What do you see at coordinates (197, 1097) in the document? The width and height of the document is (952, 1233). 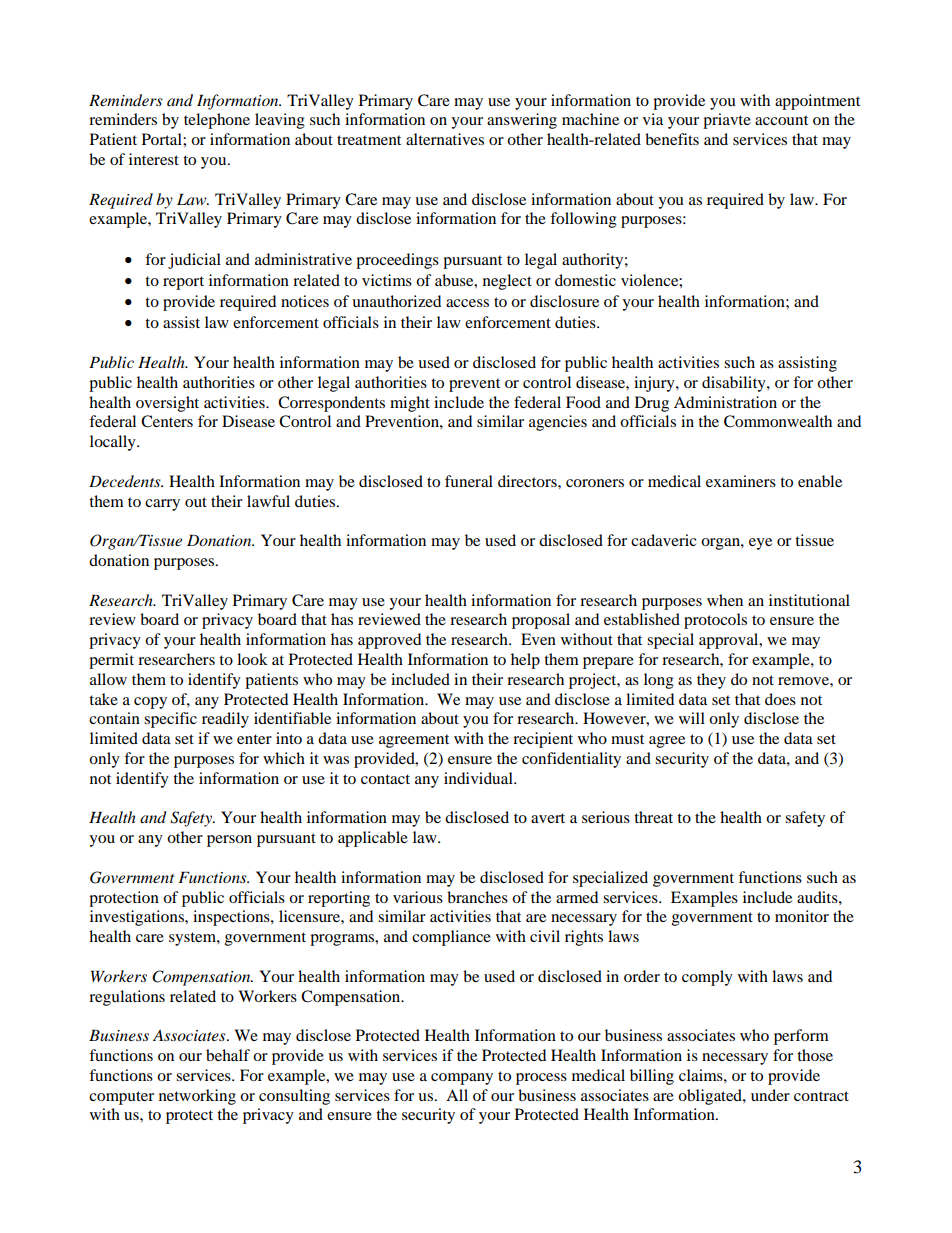 I see `networking` at bounding box center [197, 1097].
